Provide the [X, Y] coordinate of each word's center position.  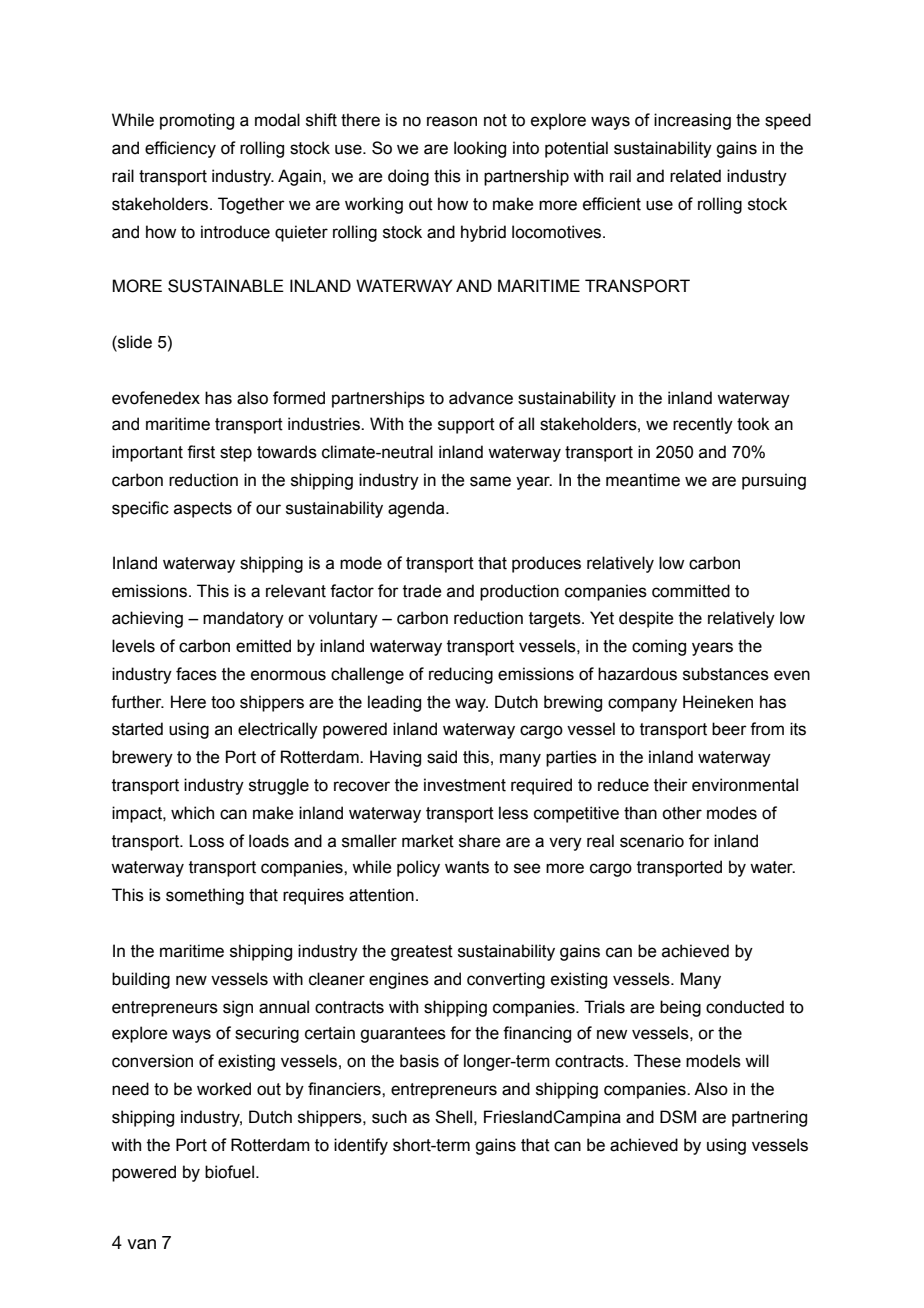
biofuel [229, 1172]
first [201, 452]
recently [703, 425]
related [695, 176]
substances [726, 674]
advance [481, 398]
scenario [652, 841]
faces [196, 674]
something [205, 896]
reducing [461, 675]
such [389, 1117]
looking [480, 149]
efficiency [180, 149]
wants [467, 867]
